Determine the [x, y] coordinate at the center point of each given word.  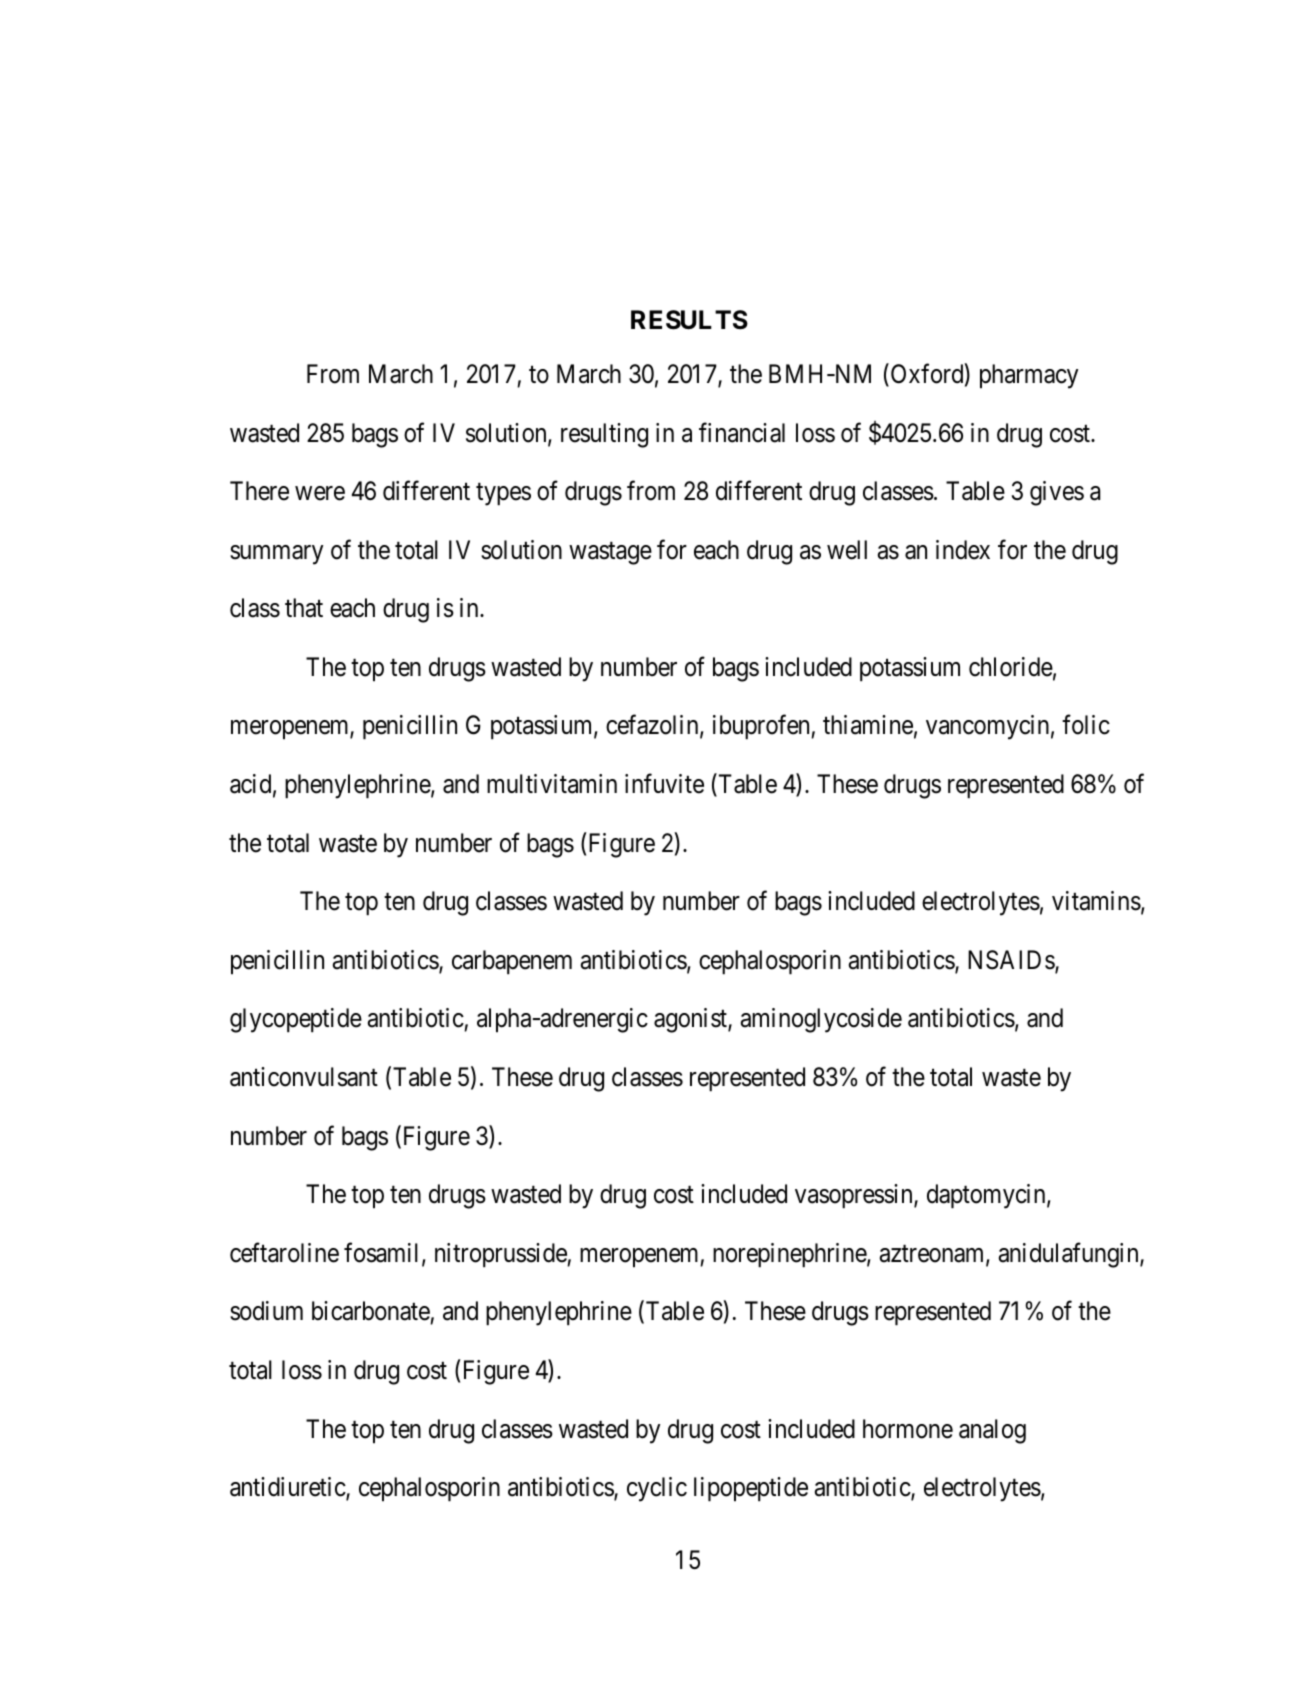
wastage [610, 553]
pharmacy [1029, 376]
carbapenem [512, 962]
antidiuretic [288, 1488]
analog [992, 1431]
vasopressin [855, 1196]
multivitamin [552, 784]
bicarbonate [371, 1312]
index [963, 550]
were [320, 494]
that [304, 608]
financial [742, 432]
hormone [908, 1429]
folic [1086, 725]
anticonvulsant [304, 1077]
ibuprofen [762, 727]
